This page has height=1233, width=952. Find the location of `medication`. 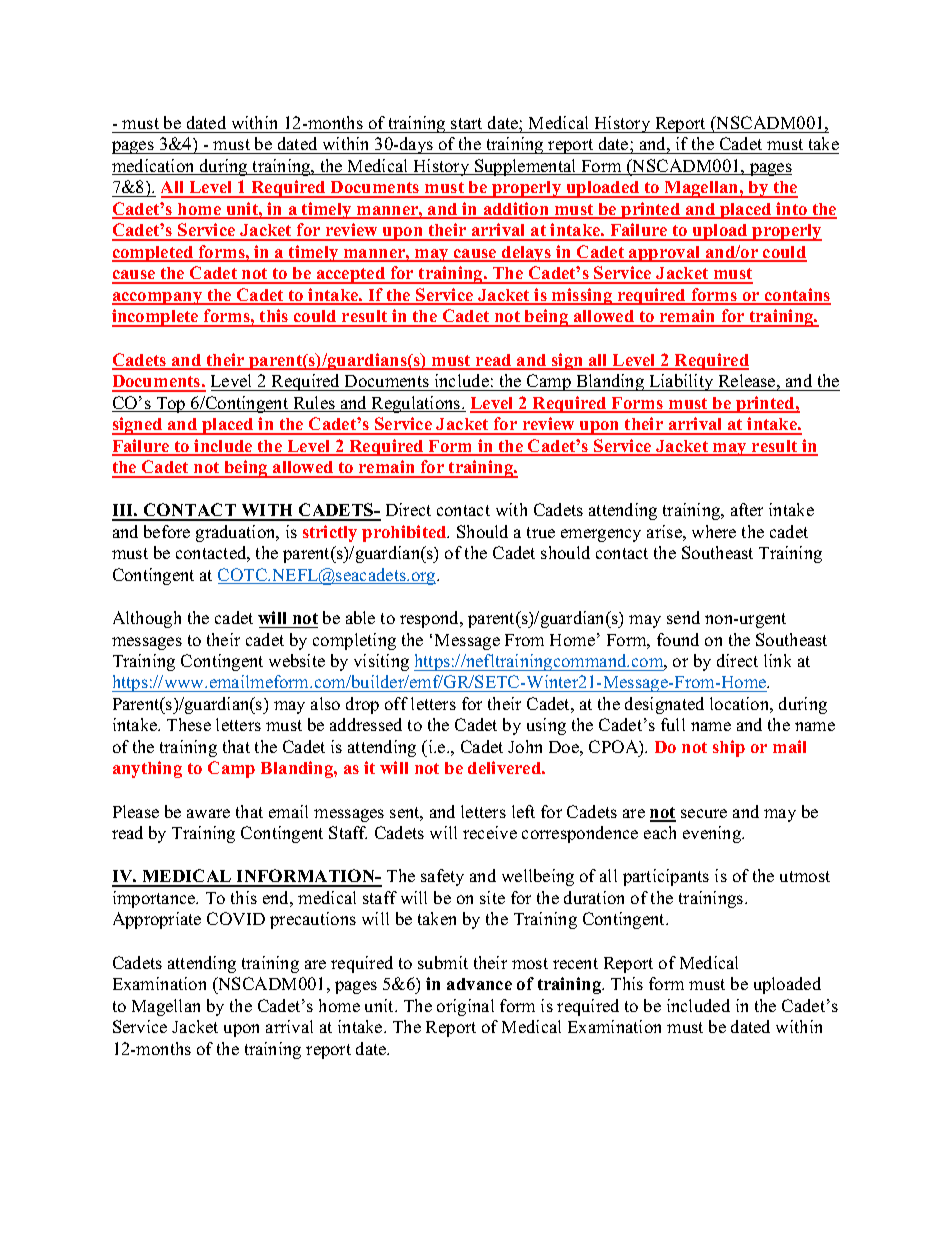

medication is located at coordinates (154, 167).
